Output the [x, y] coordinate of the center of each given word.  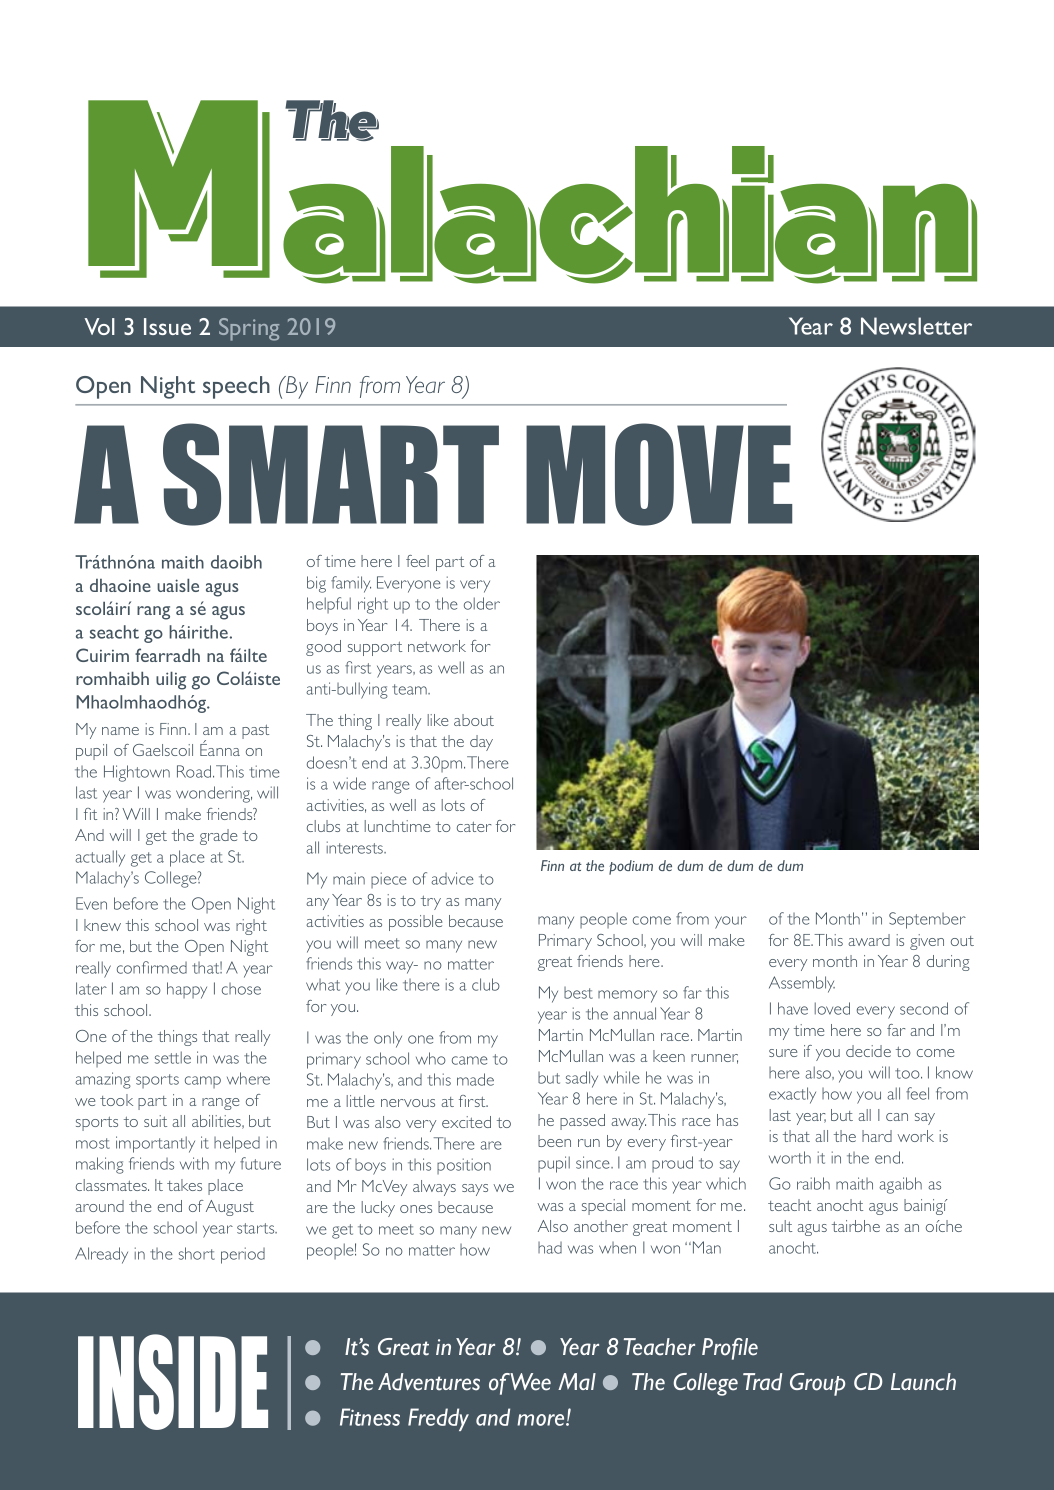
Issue [167, 326]
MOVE [659, 474]
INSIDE [173, 1382]
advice [452, 878]
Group [817, 1384]
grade [218, 837]
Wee [530, 1382]
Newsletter [916, 326]
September [927, 920]
